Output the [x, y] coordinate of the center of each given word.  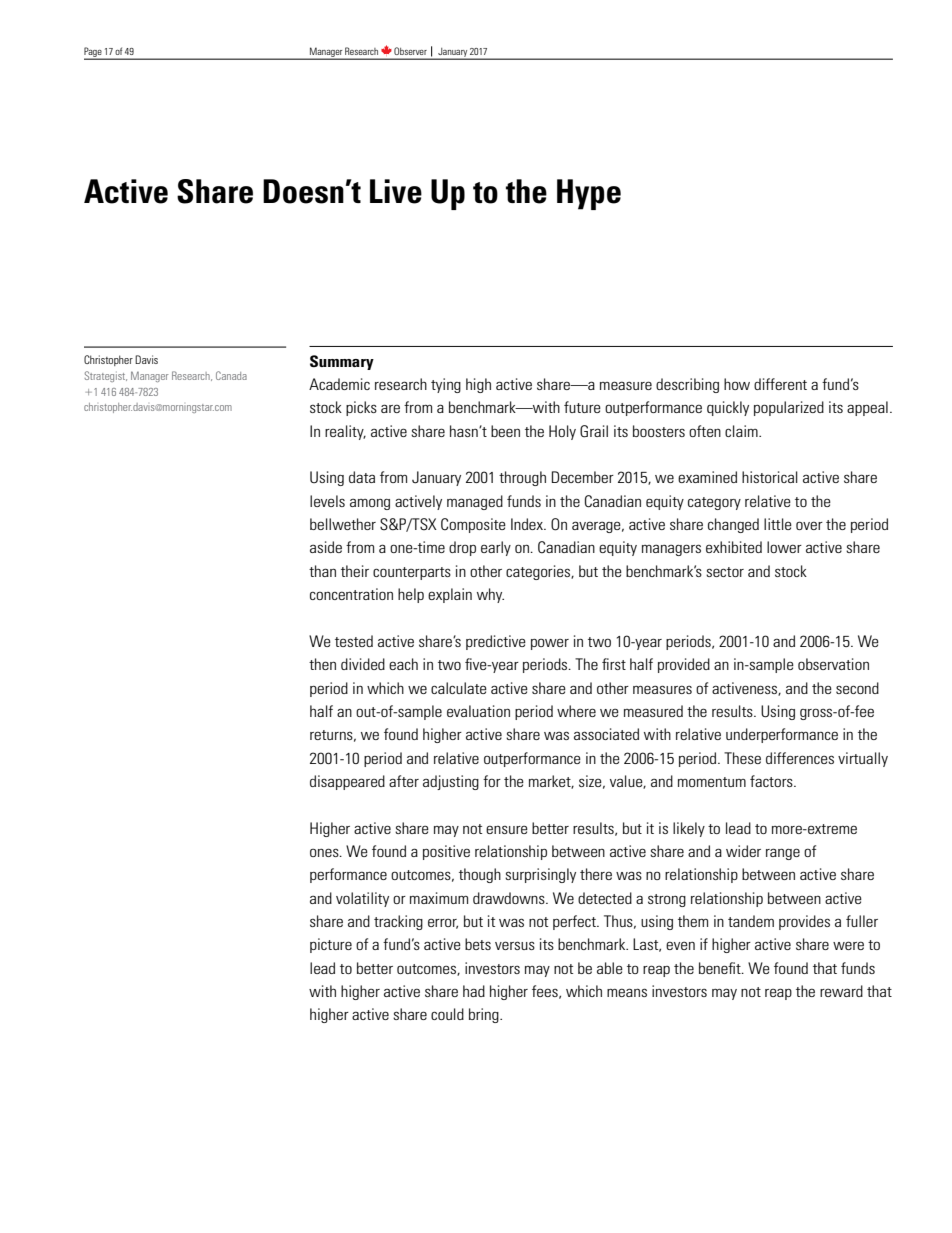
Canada [231, 375]
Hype [589, 194]
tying [446, 385]
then [322, 664]
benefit [721, 968]
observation [833, 664]
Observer [410, 51]
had [474, 991]
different [780, 384]
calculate [459, 688]
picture [331, 945]
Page [94, 53]
